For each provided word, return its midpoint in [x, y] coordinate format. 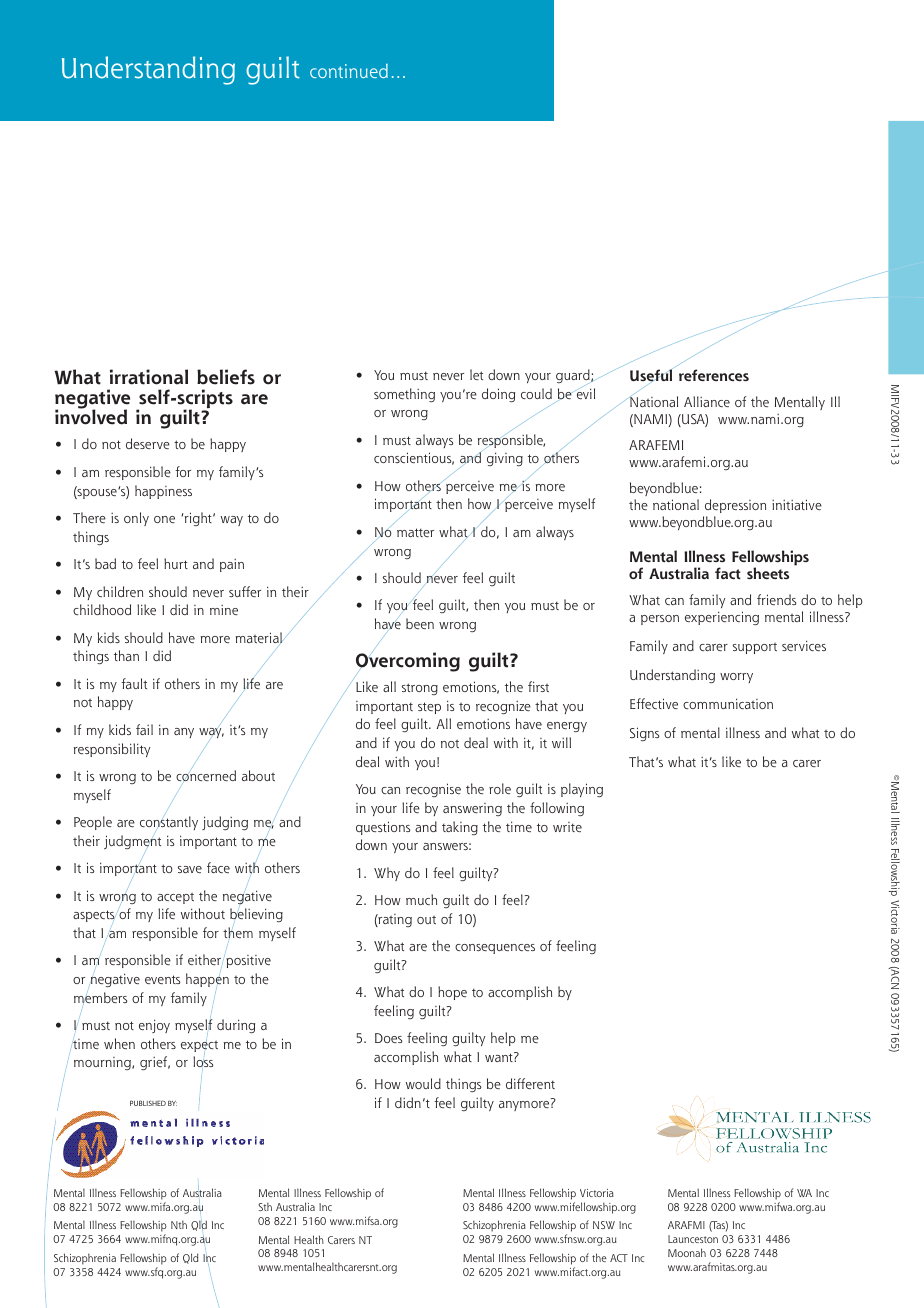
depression [735, 506]
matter [415, 532]
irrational [149, 377]
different [530, 1083]
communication [728, 703]
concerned [206, 776]
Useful [652, 375]
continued [349, 71]
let [476, 374]
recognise [433, 790]
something [404, 395]
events [162, 979]
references [714, 375]
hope [452, 993]
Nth [179, 1224]
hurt [176, 563]
